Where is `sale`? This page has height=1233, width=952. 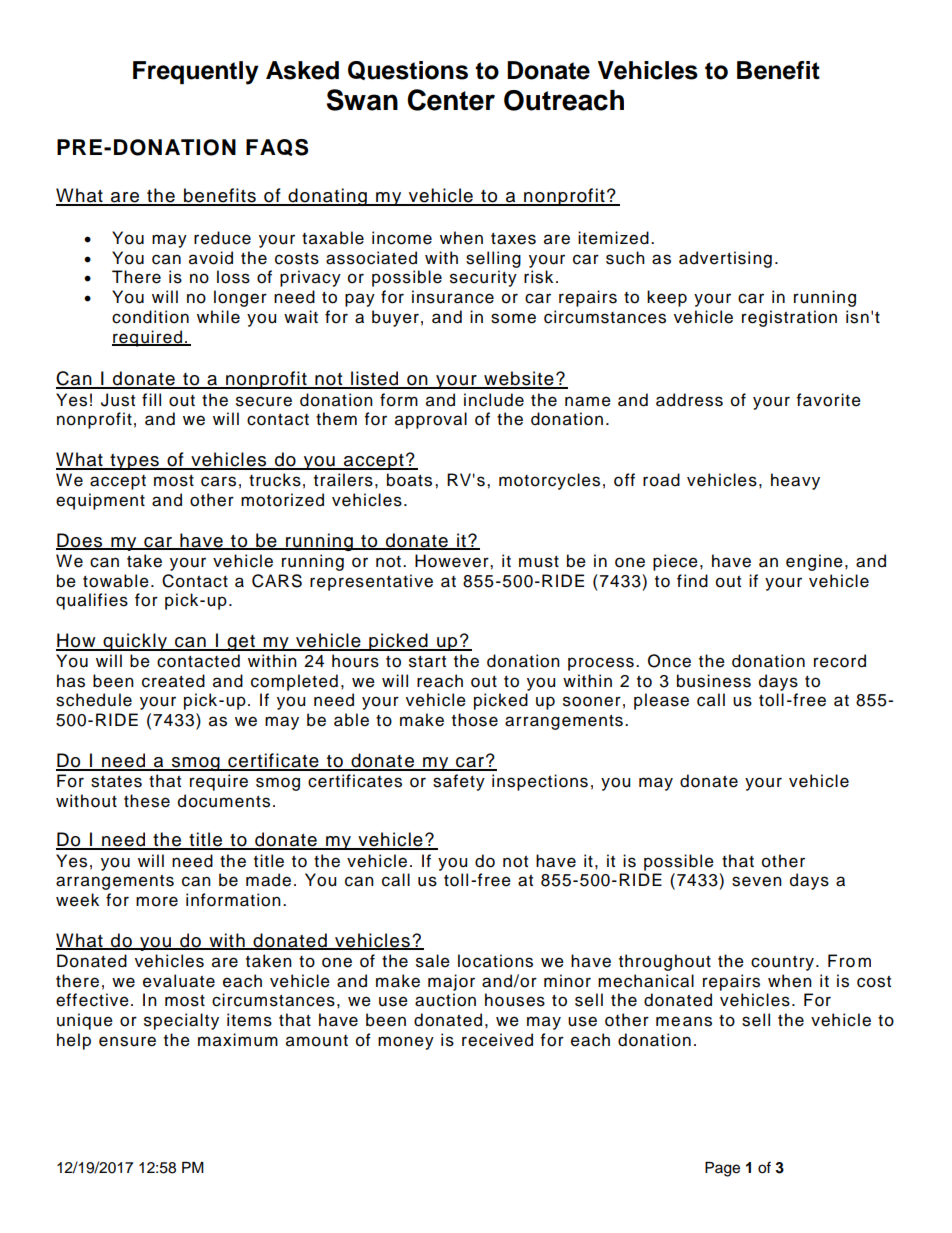
sale is located at coordinates (433, 961).
